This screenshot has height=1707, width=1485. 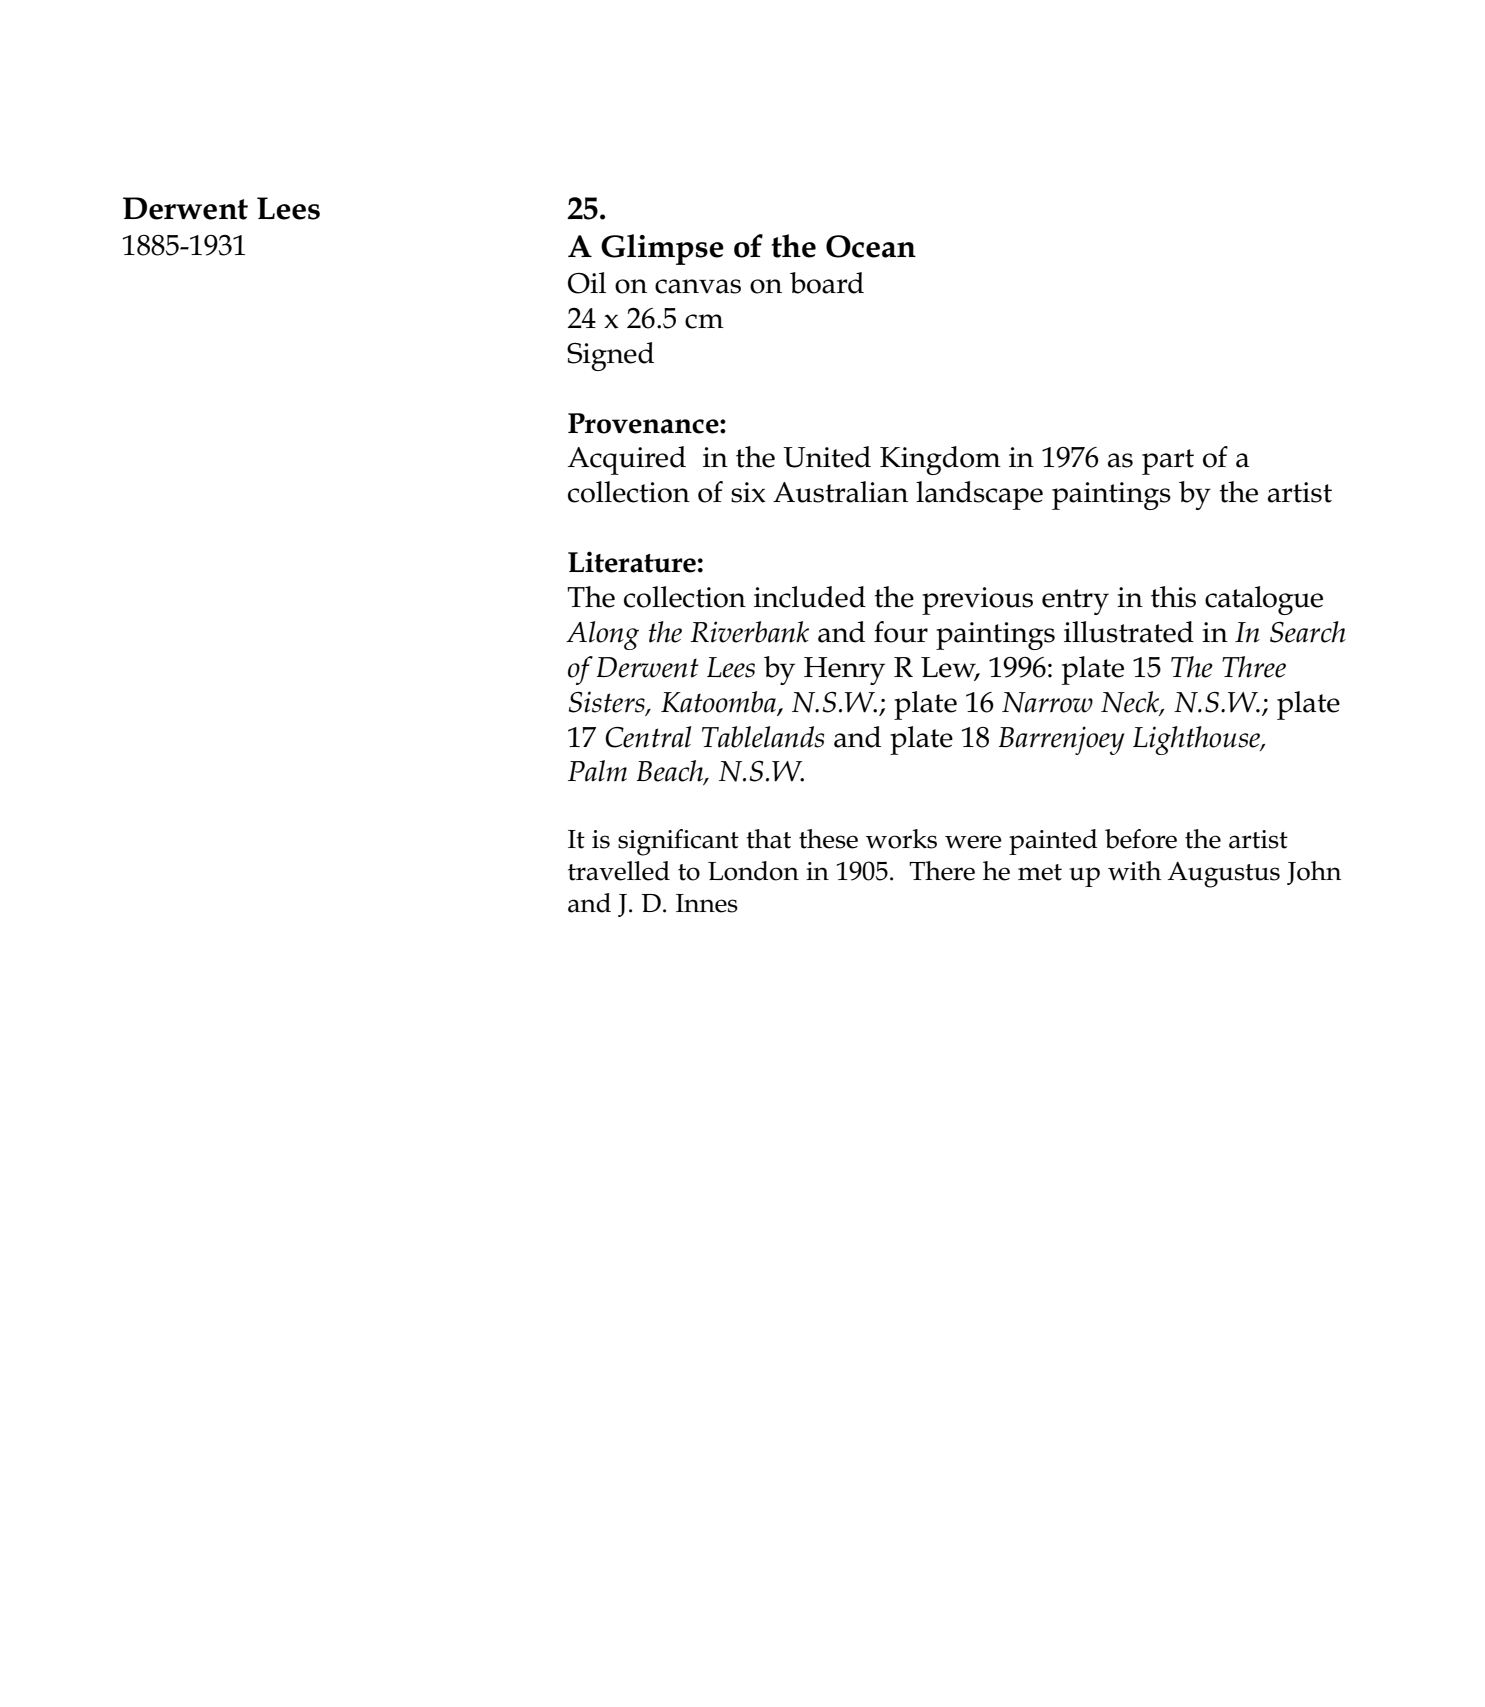 What do you see at coordinates (707, 903) in the screenshot?
I see `Innes` at bounding box center [707, 903].
